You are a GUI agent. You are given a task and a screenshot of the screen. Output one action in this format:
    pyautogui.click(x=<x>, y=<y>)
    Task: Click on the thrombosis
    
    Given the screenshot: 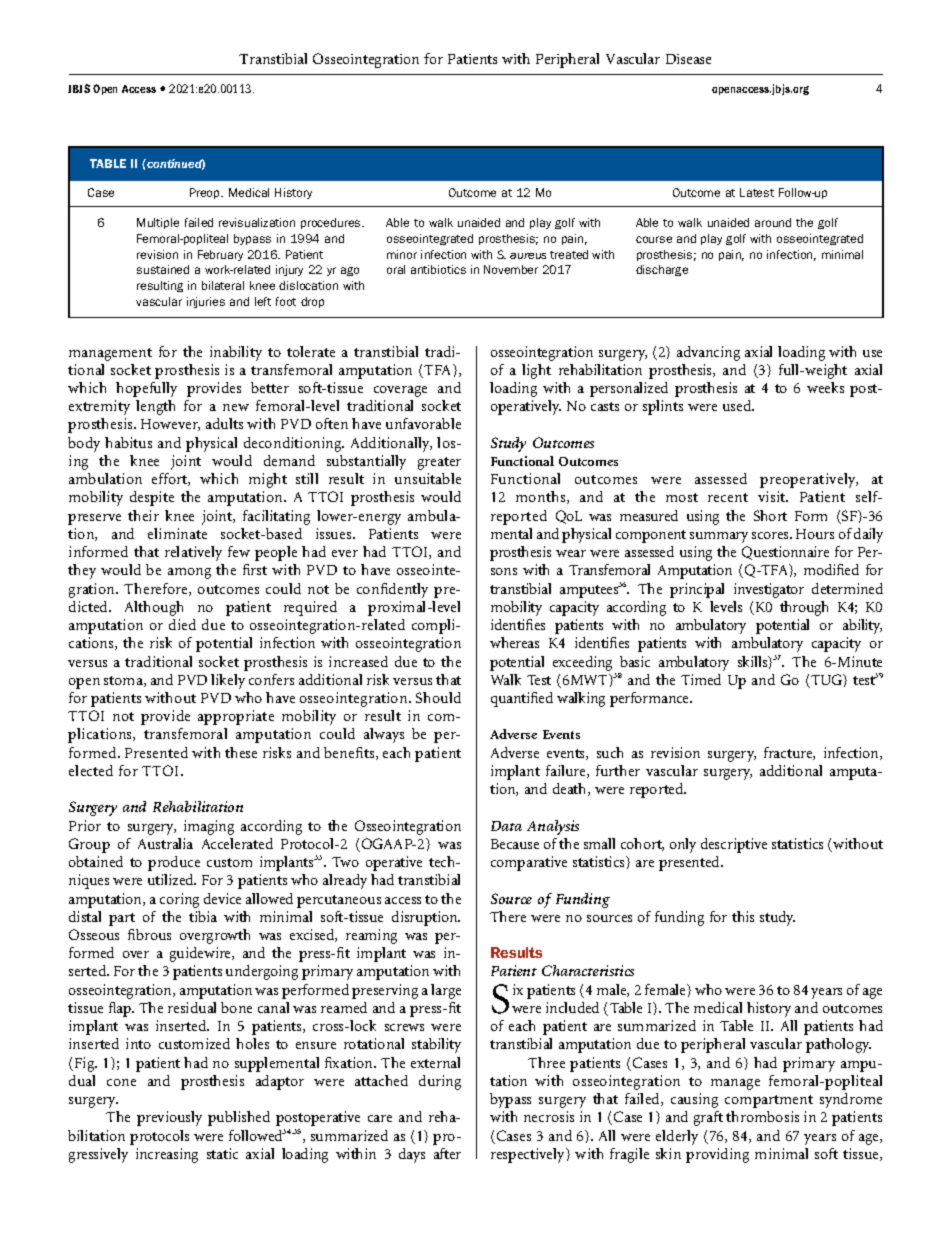 What is the action you would take?
    pyautogui.click(x=762, y=1116)
